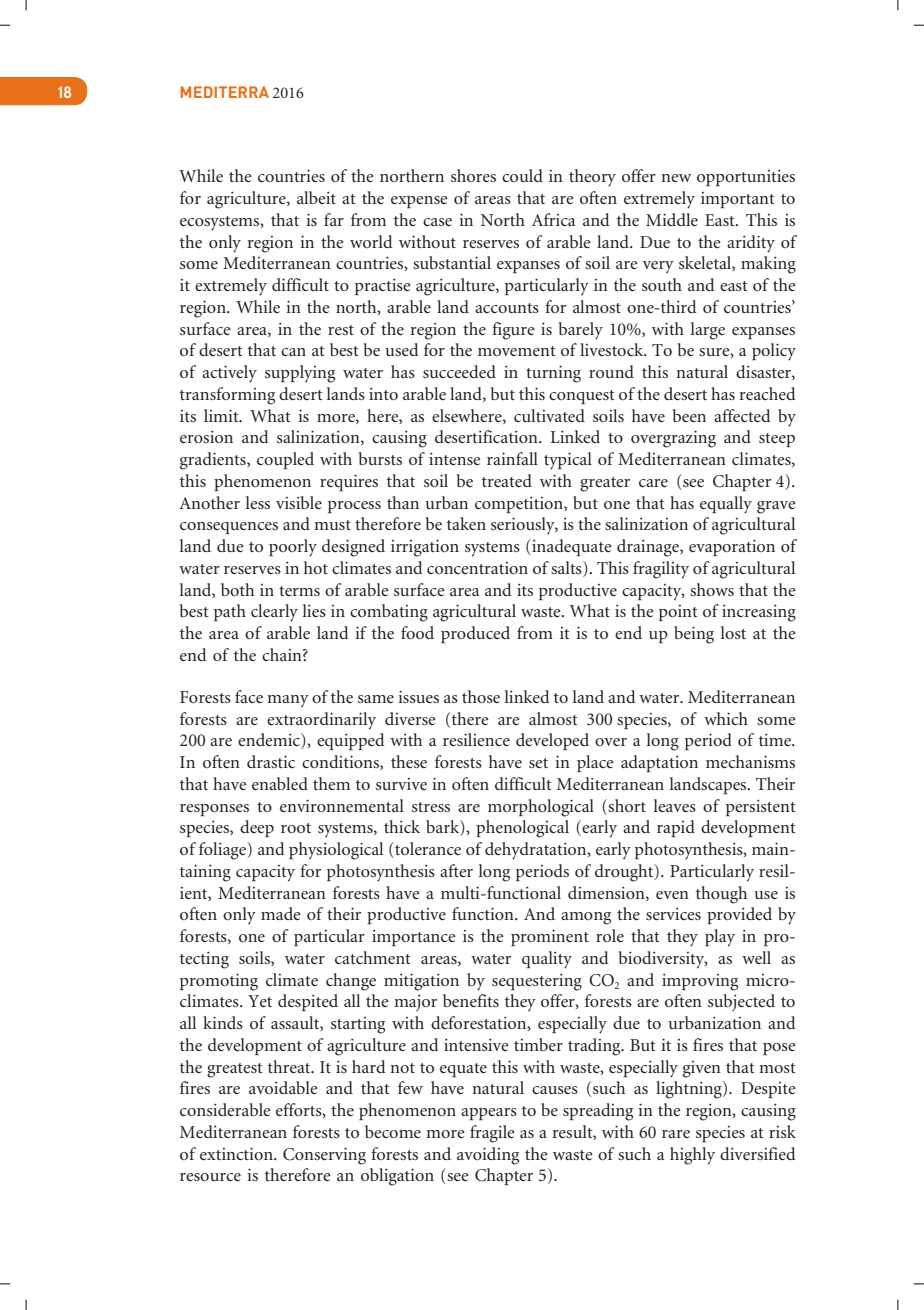 Image resolution: width=924 pixels, height=1310 pixels. What do you see at coordinates (288, 701) in the page?
I see `many` at bounding box center [288, 701].
